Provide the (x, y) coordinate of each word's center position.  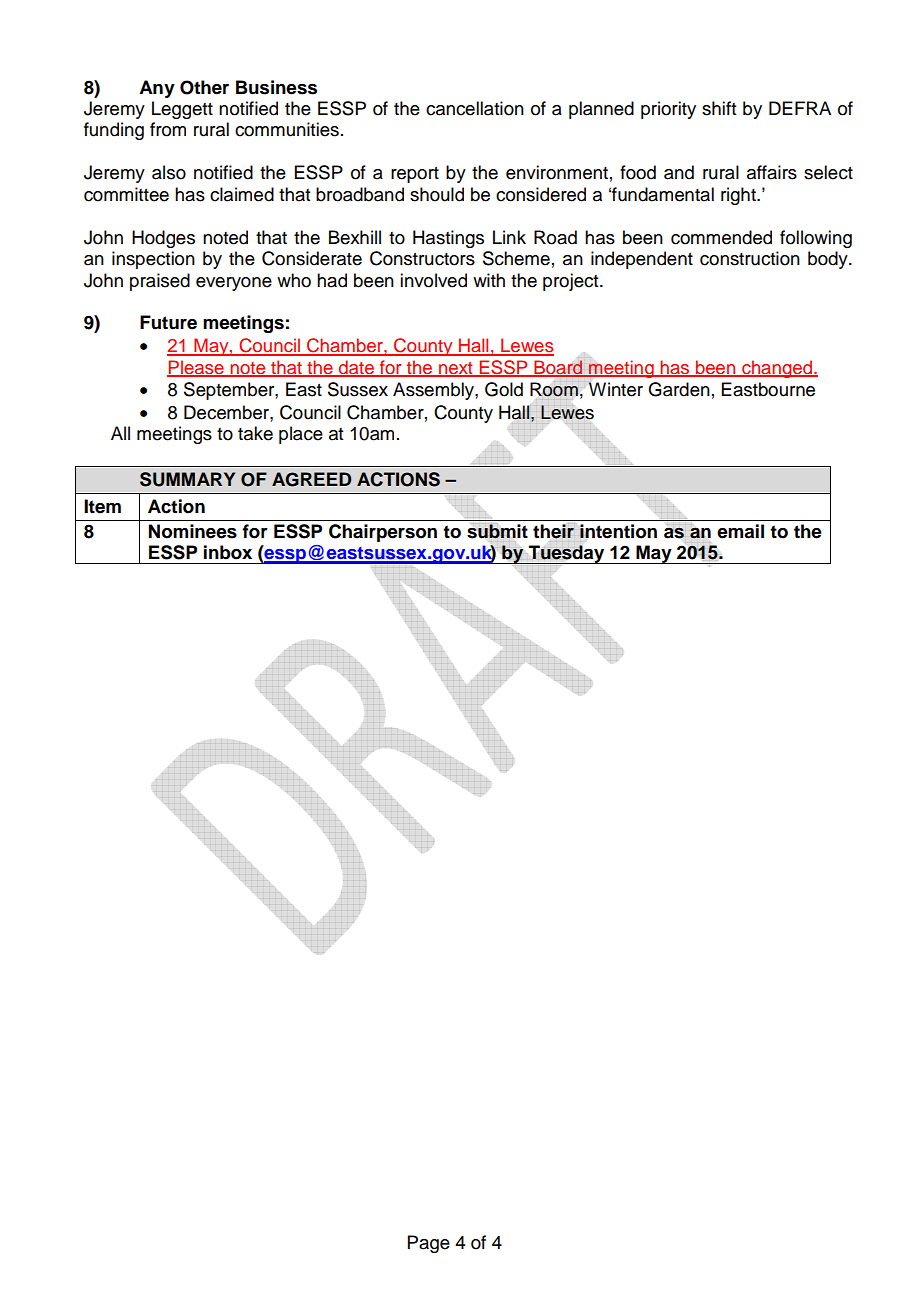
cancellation (475, 108)
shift (719, 108)
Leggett (182, 110)
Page (429, 1244)
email (740, 531)
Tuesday (566, 554)
